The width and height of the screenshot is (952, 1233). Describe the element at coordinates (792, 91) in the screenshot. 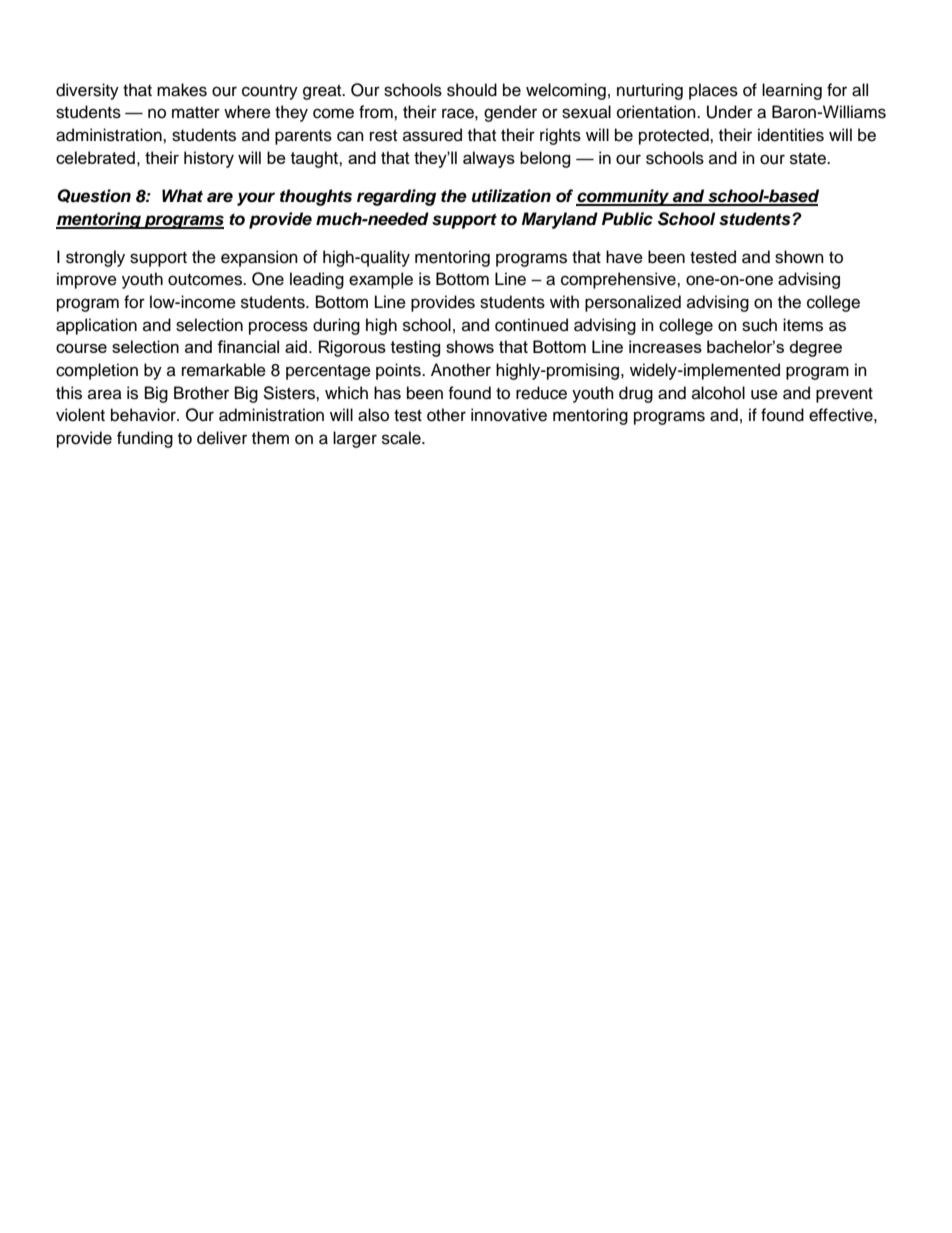

I see `learning` at that location.
